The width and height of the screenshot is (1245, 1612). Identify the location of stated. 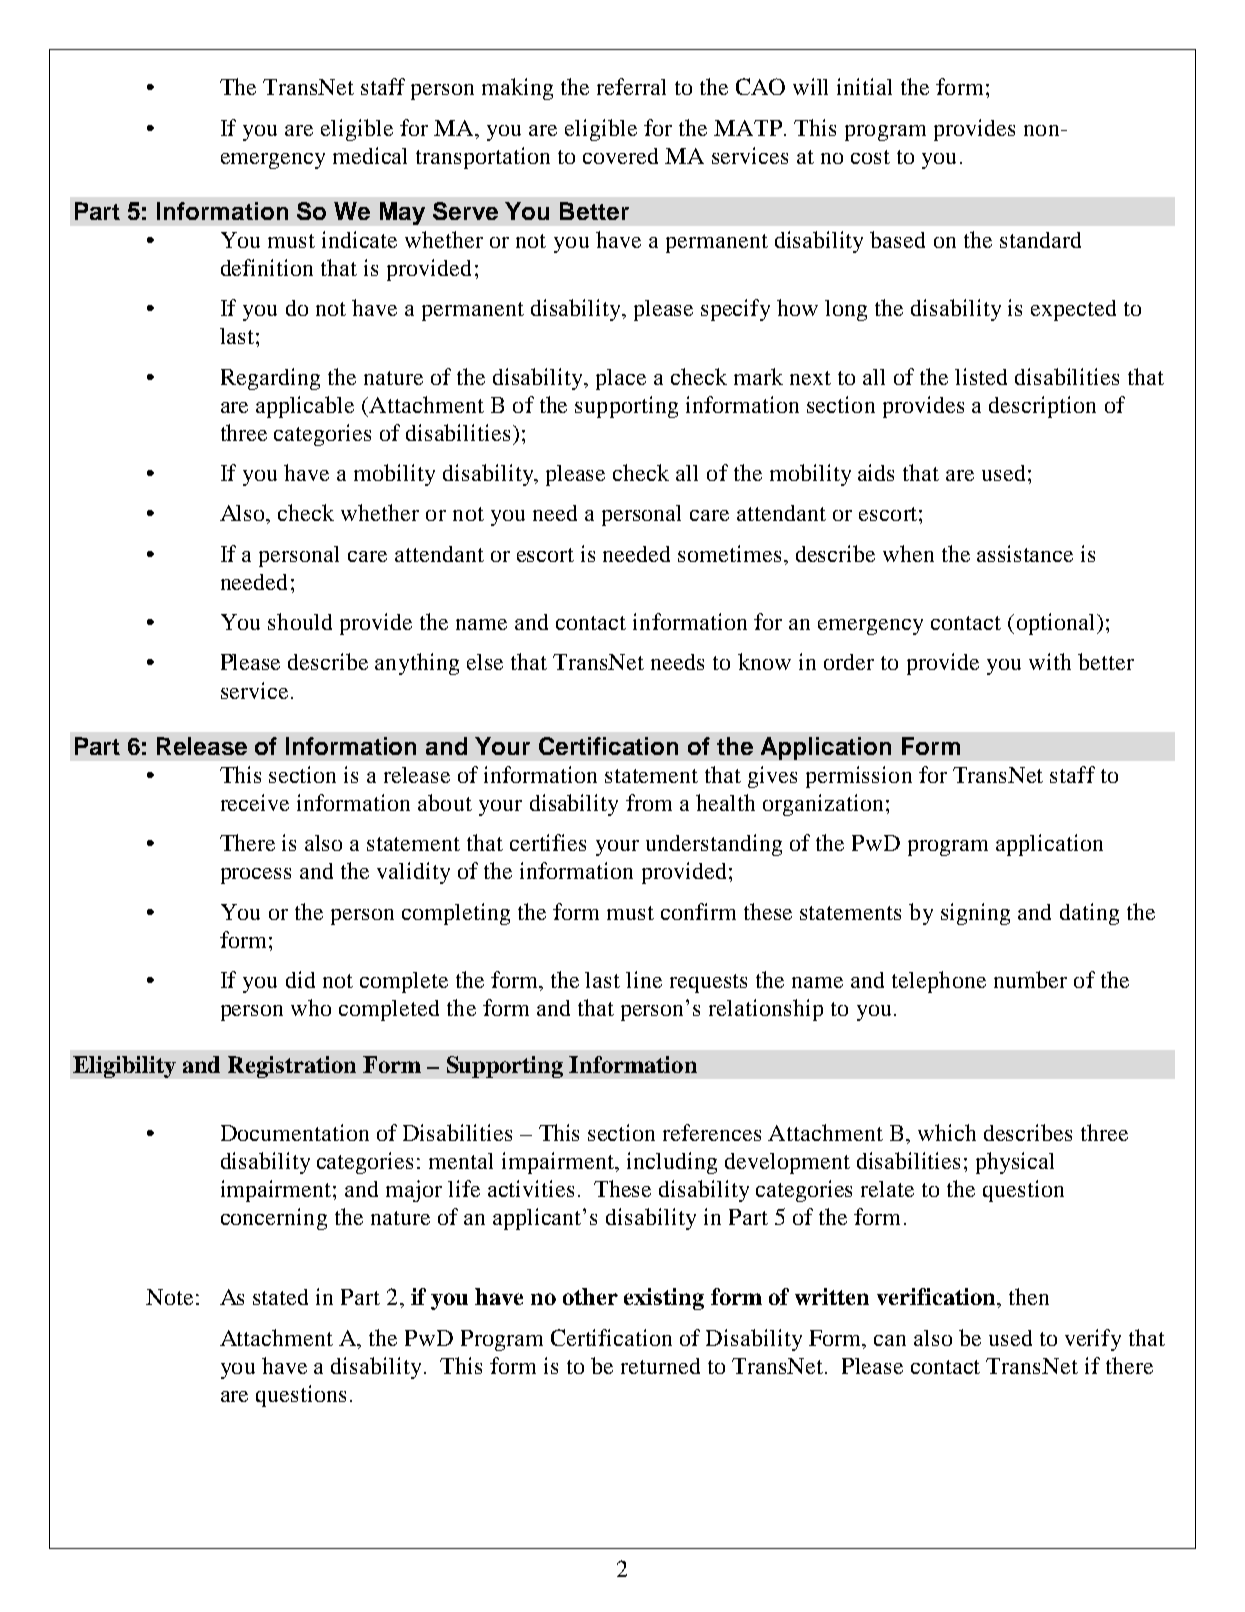
(280, 1297).
